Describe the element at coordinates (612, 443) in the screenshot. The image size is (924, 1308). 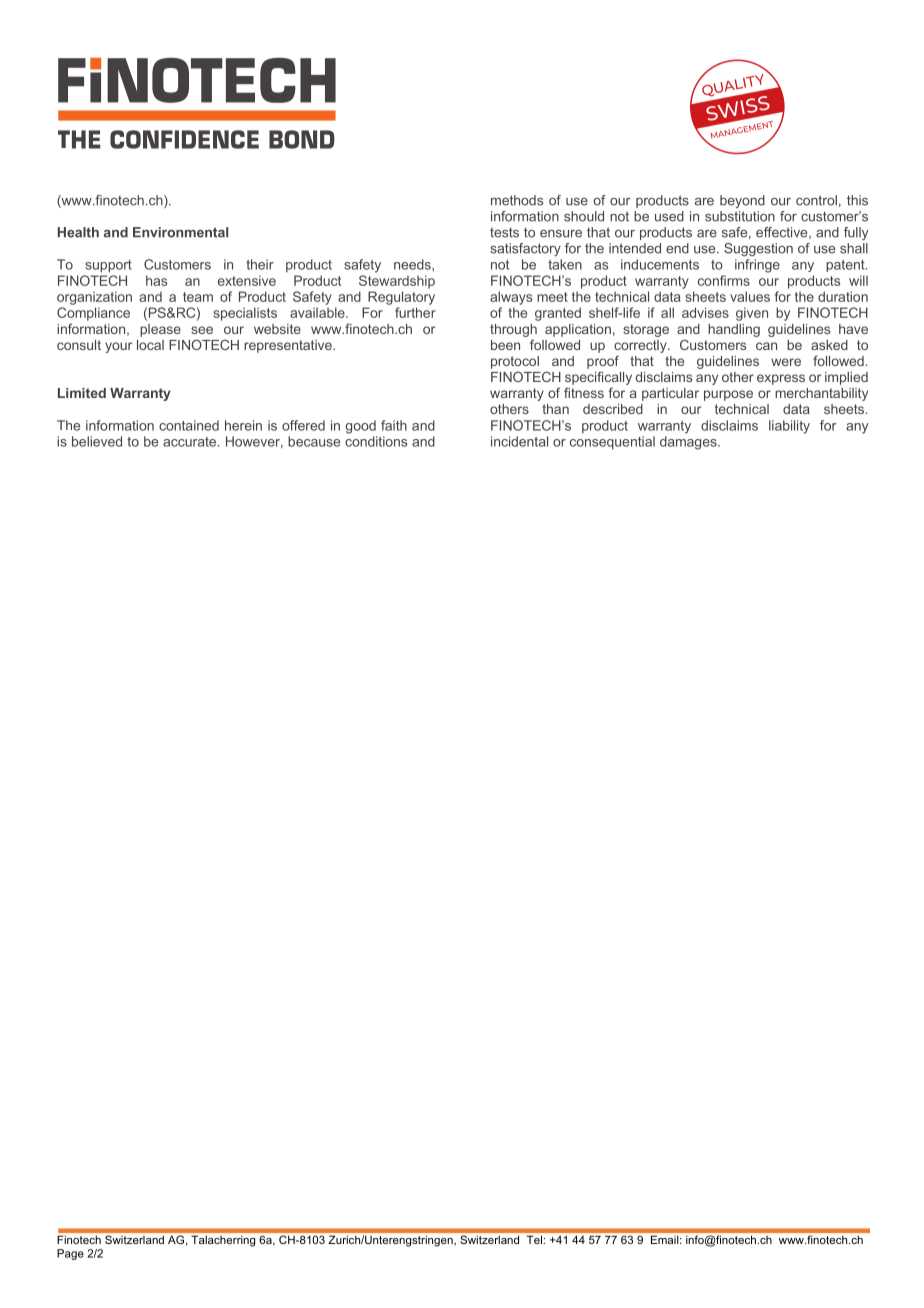
I see `consequential` at that location.
